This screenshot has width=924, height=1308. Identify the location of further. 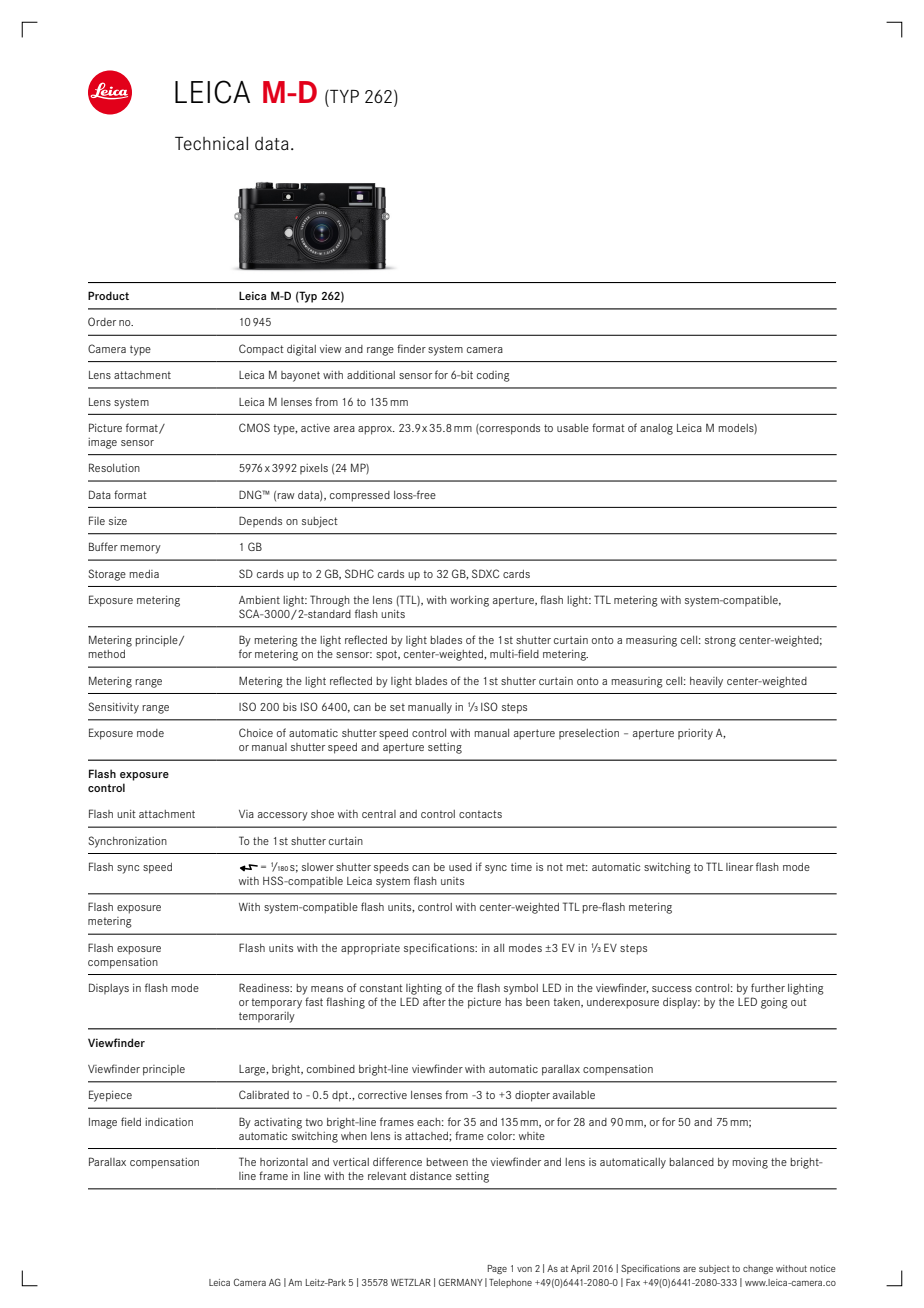
(768, 987).
